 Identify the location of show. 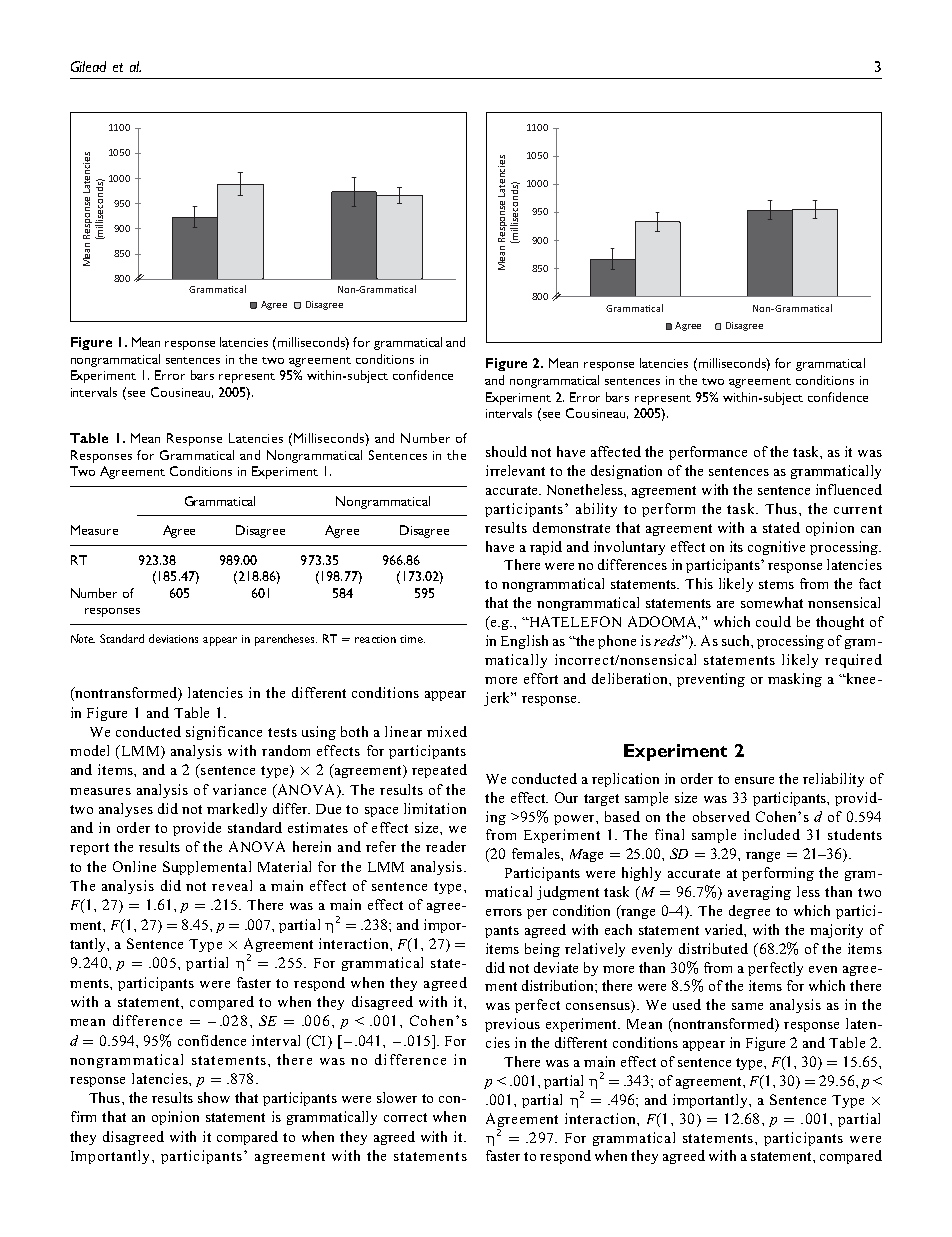
(214, 1097).
